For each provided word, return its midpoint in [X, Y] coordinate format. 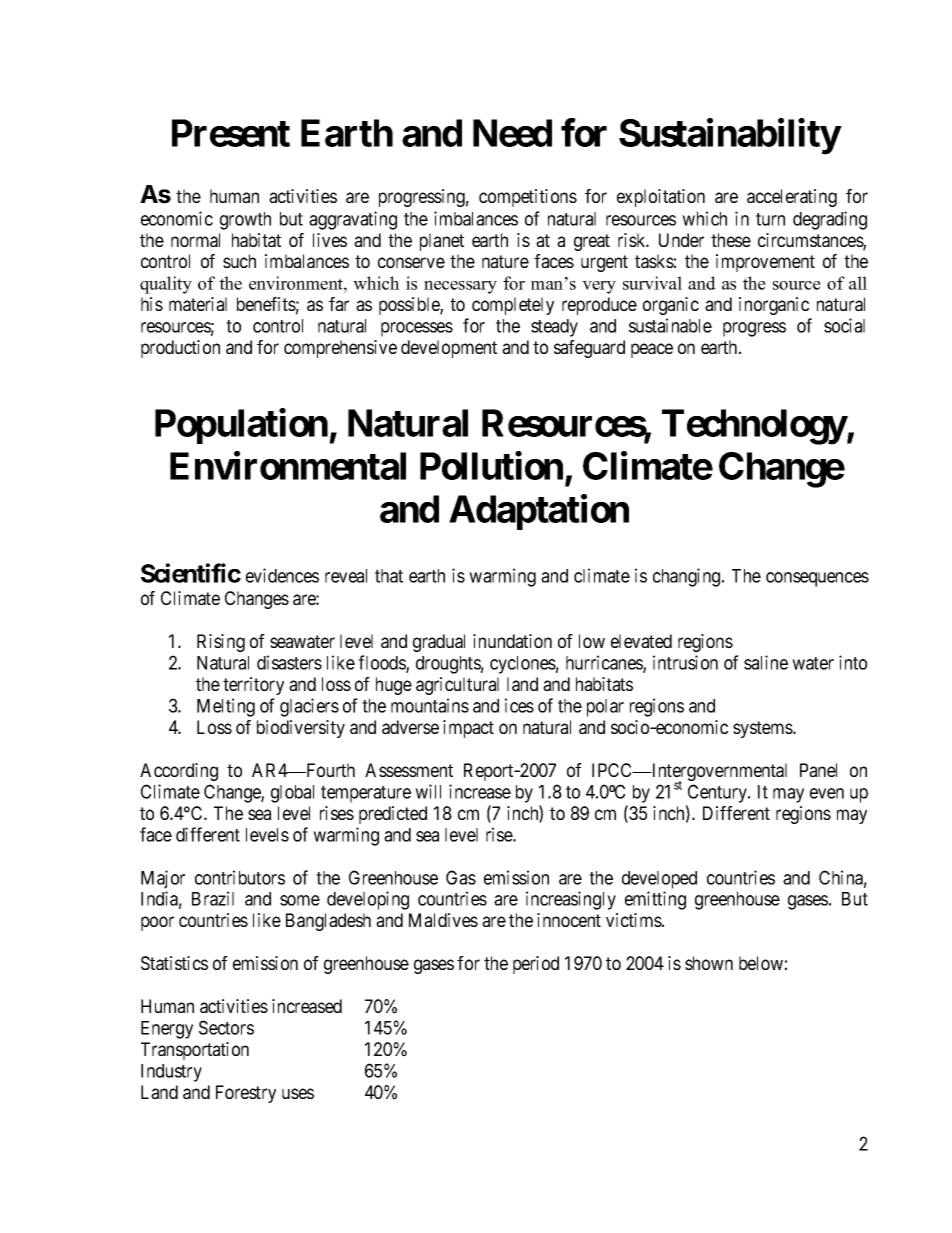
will [428, 791]
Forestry [246, 1094]
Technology [754, 427]
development [449, 349]
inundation [512, 641]
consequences [817, 579]
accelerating [792, 198]
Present [231, 133]
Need [512, 133]
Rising [221, 643]
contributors [240, 877]
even [827, 793]
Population [242, 426]
